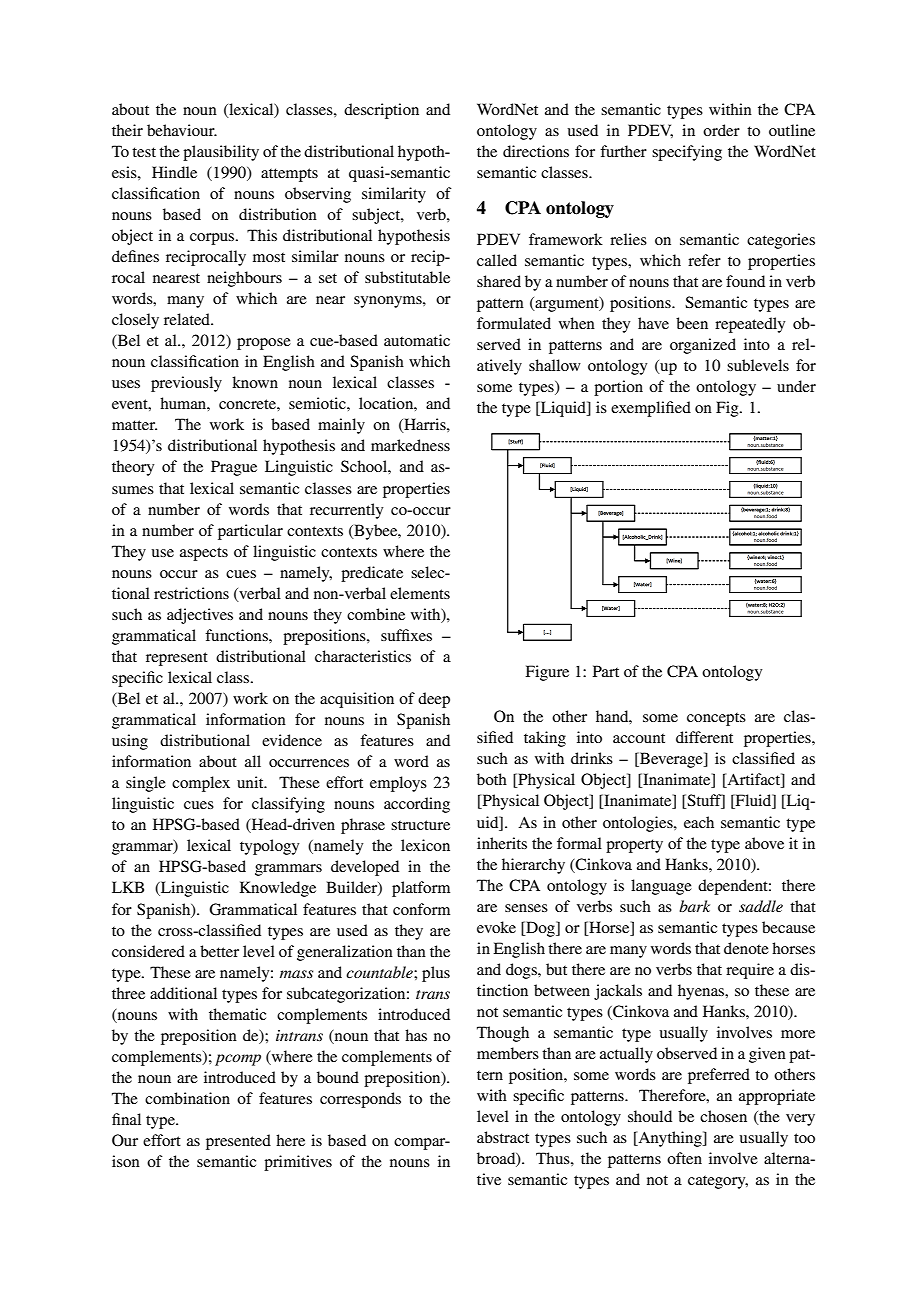 This screenshot has width=924, height=1308. I want to click on exemplified, so click(651, 409).
